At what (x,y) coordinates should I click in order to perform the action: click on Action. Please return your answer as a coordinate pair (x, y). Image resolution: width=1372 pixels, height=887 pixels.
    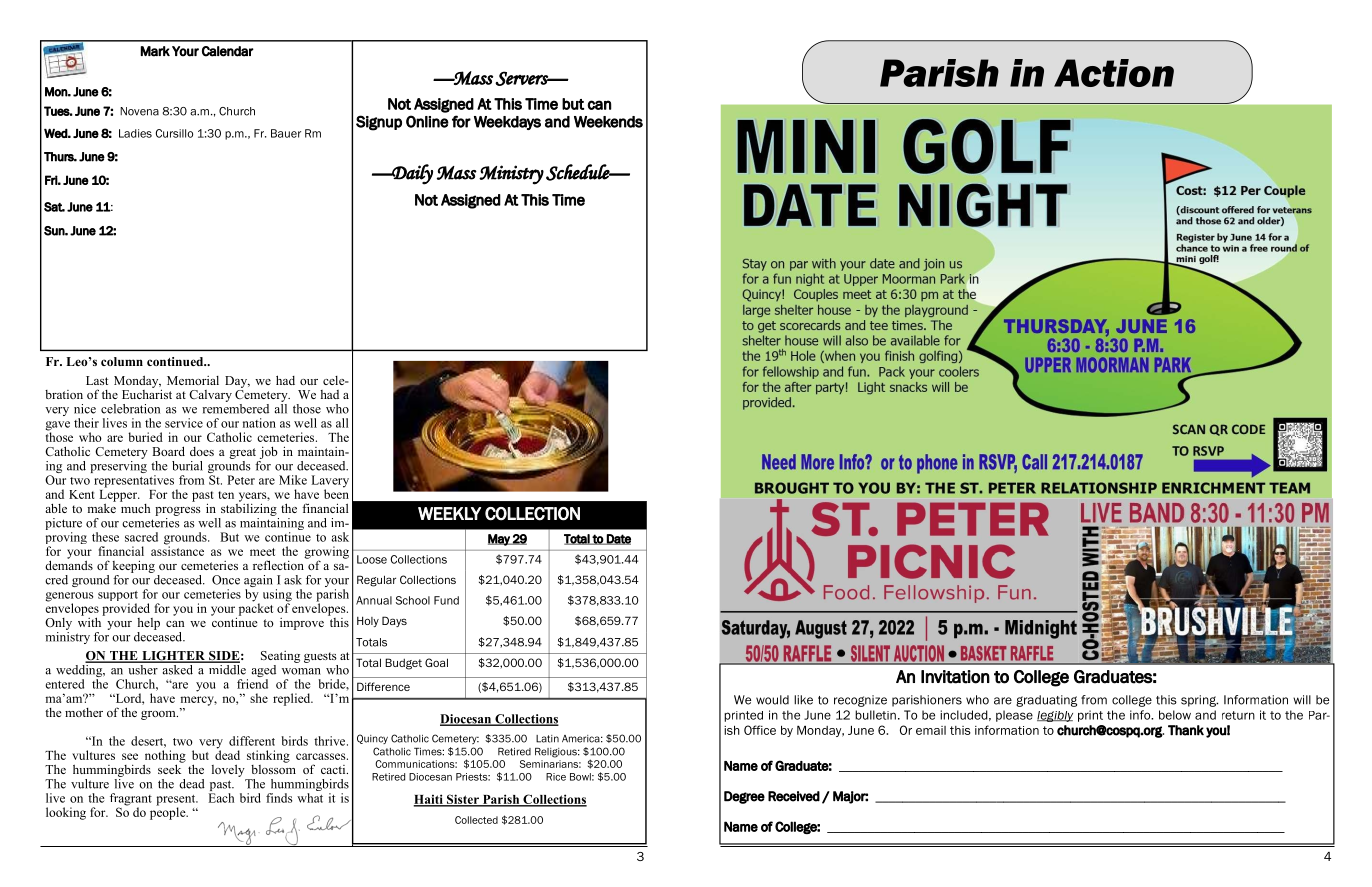
    Looking at the image, I should click on (1114, 73).
